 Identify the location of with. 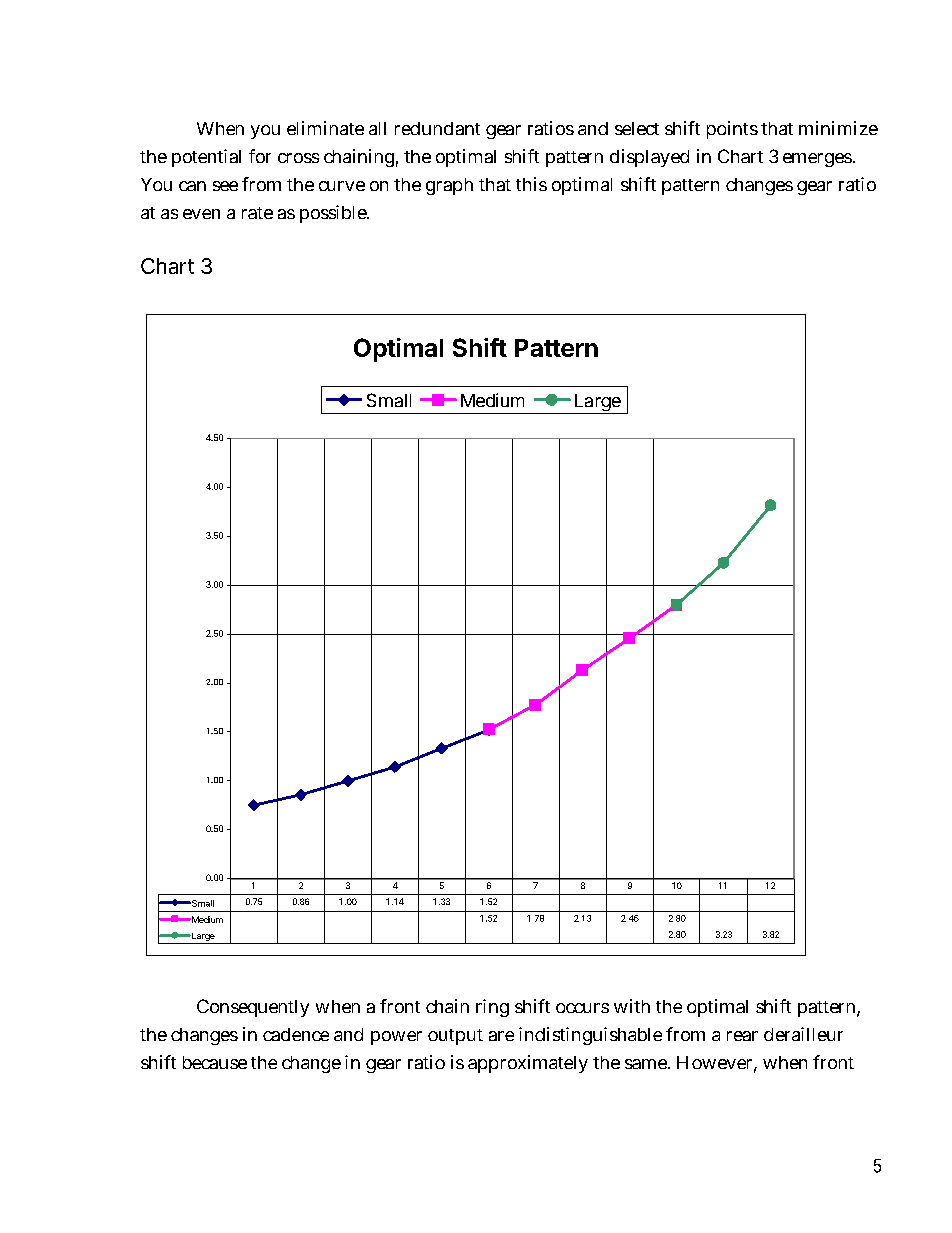
(632, 1006).
